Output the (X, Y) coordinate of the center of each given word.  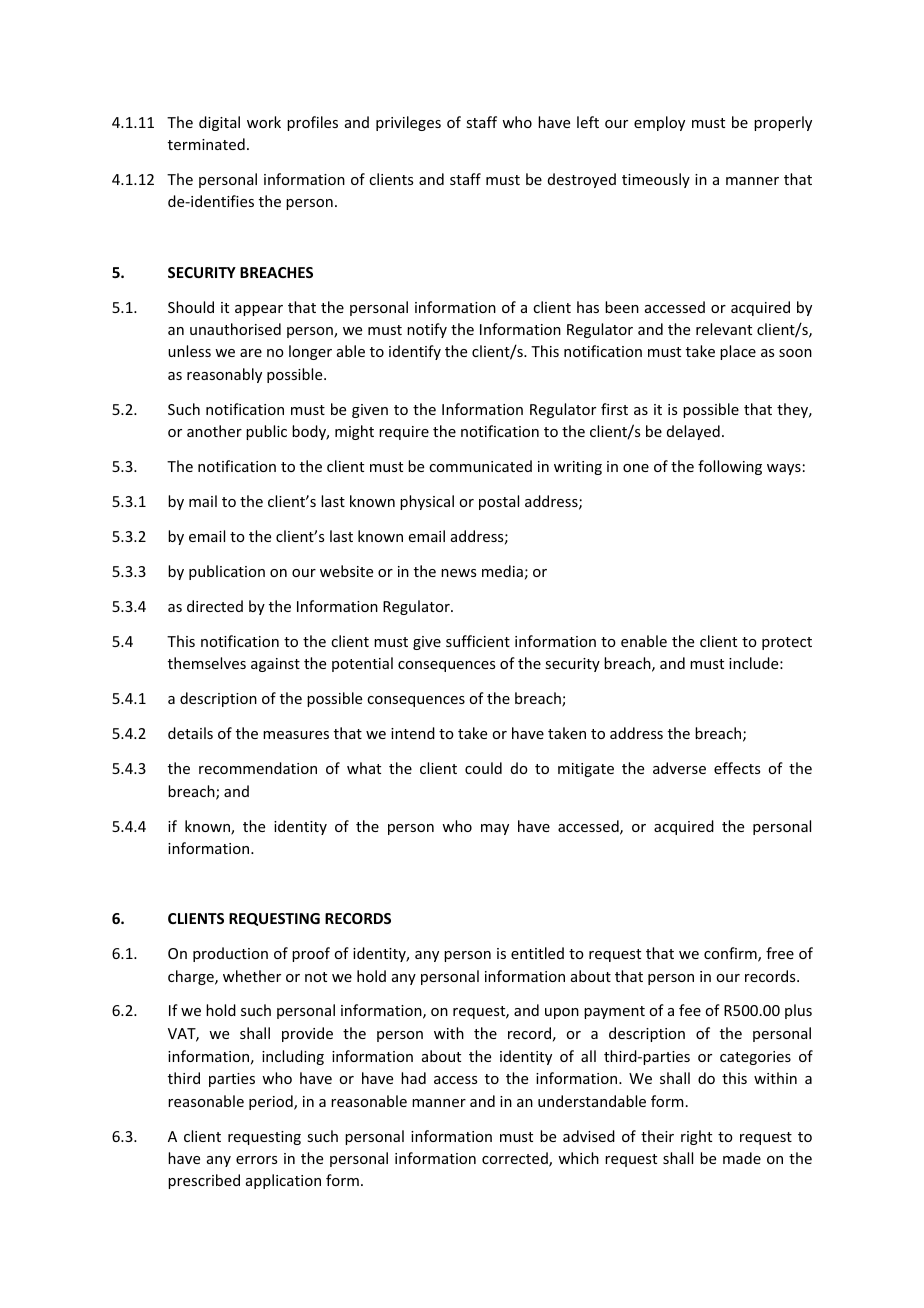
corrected (516, 1159)
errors (256, 1160)
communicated (480, 466)
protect (787, 643)
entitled (537, 953)
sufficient (478, 641)
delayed (693, 432)
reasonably (224, 375)
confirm (731, 954)
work (264, 122)
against (275, 665)
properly (783, 123)
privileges (408, 123)
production (230, 954)
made (742, 1158)
